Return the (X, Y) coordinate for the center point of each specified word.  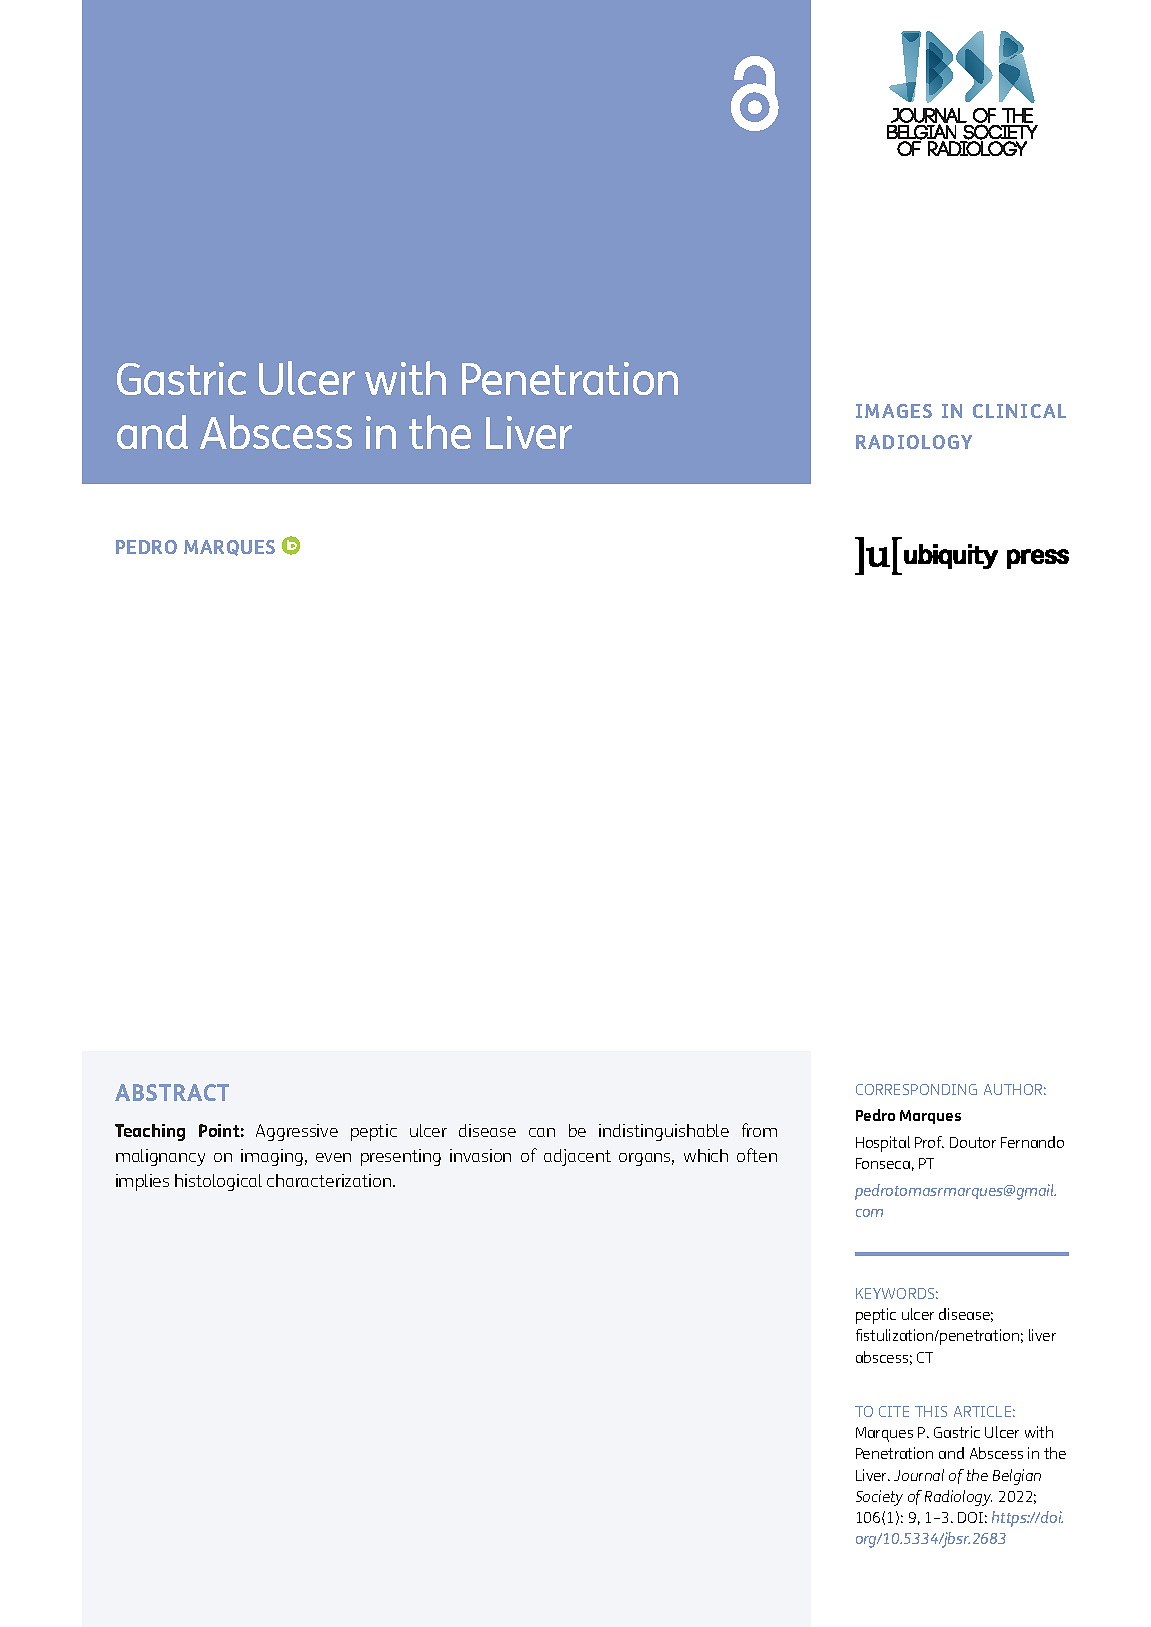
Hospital (883, 1144)
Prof (929, 1142)
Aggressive (297, 1132)
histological (218, 1182)
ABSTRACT (172, 1092)
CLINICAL (1019, 411)
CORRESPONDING (916, 1089)
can (542, 1132)
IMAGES (894, 411)
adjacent (577, 1157)
